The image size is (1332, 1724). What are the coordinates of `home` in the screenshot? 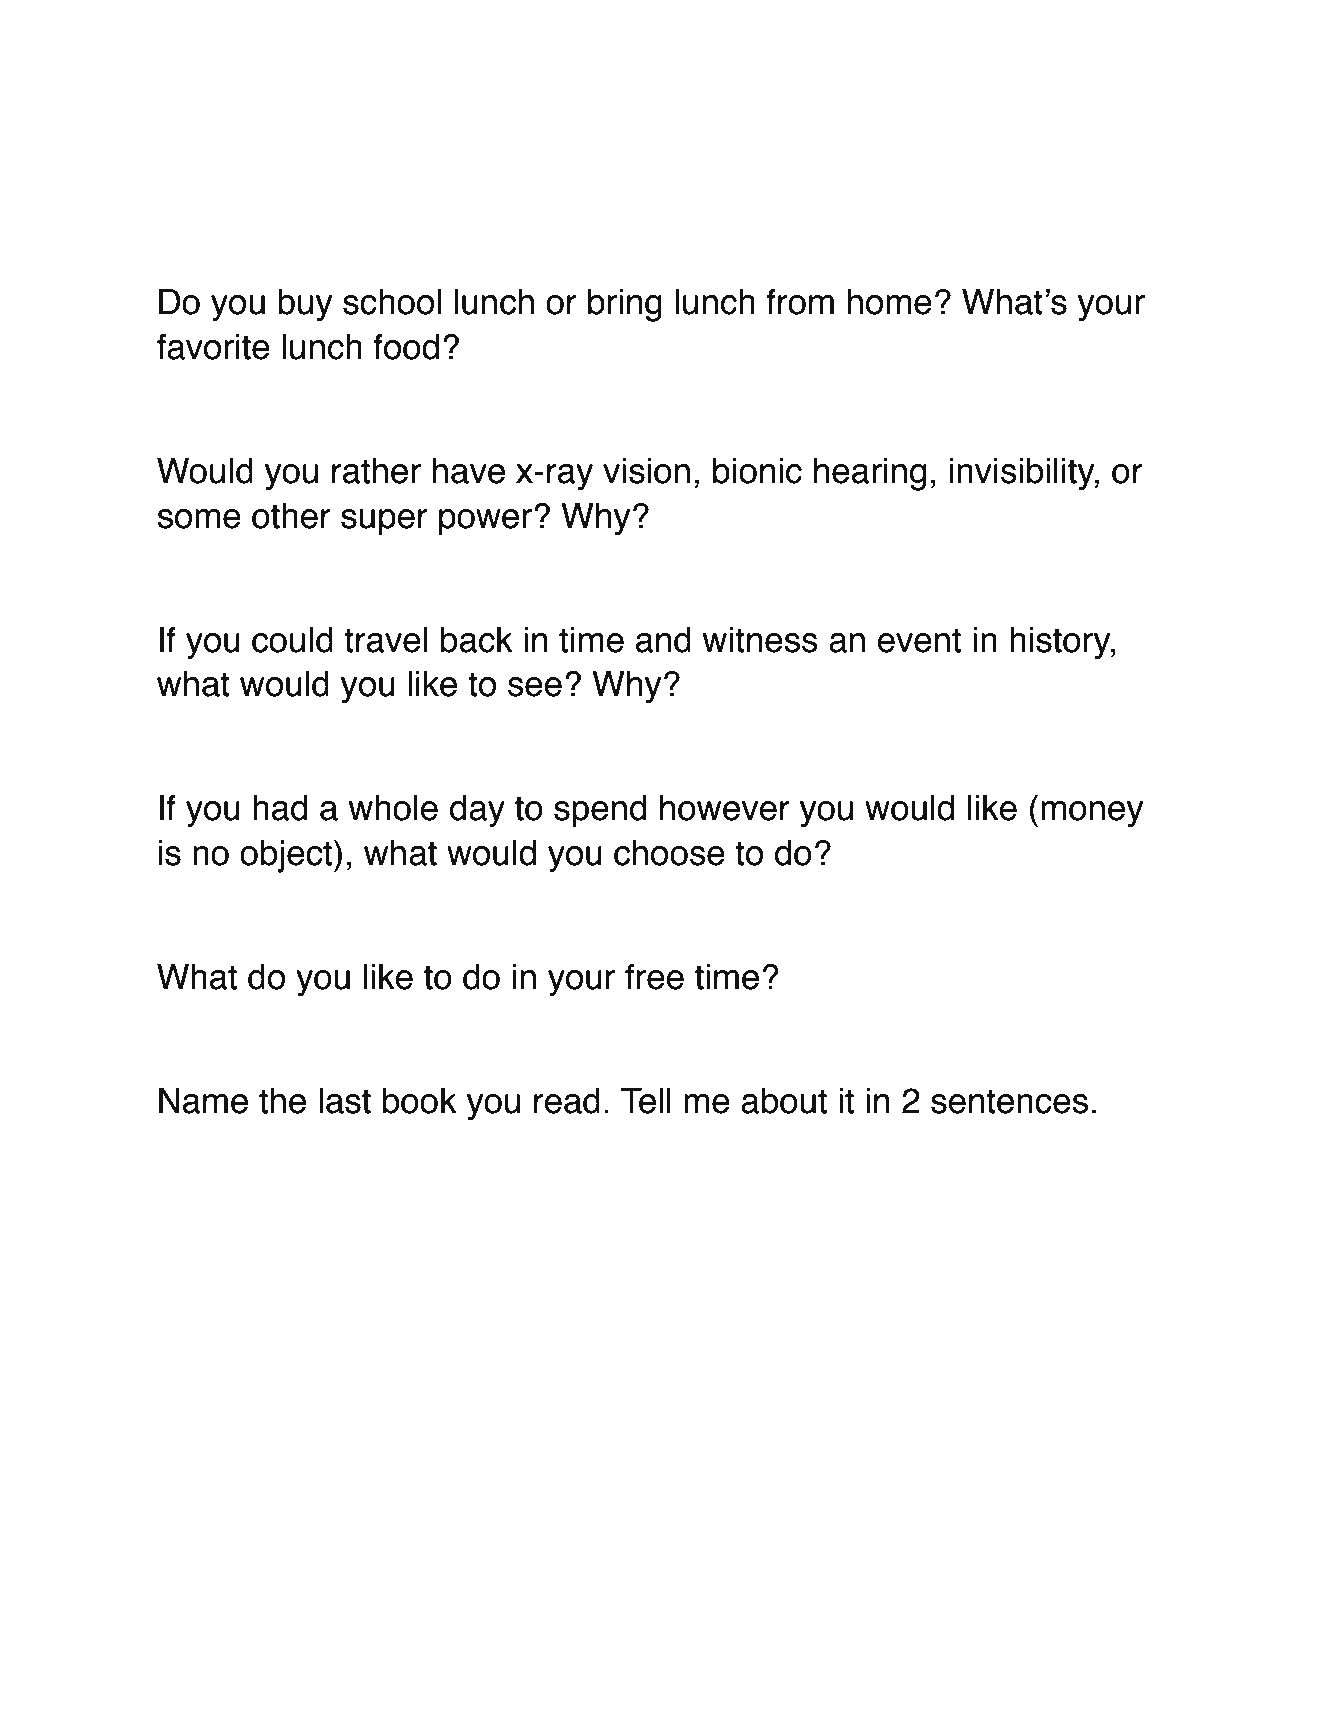 It's located at (889, 302).
